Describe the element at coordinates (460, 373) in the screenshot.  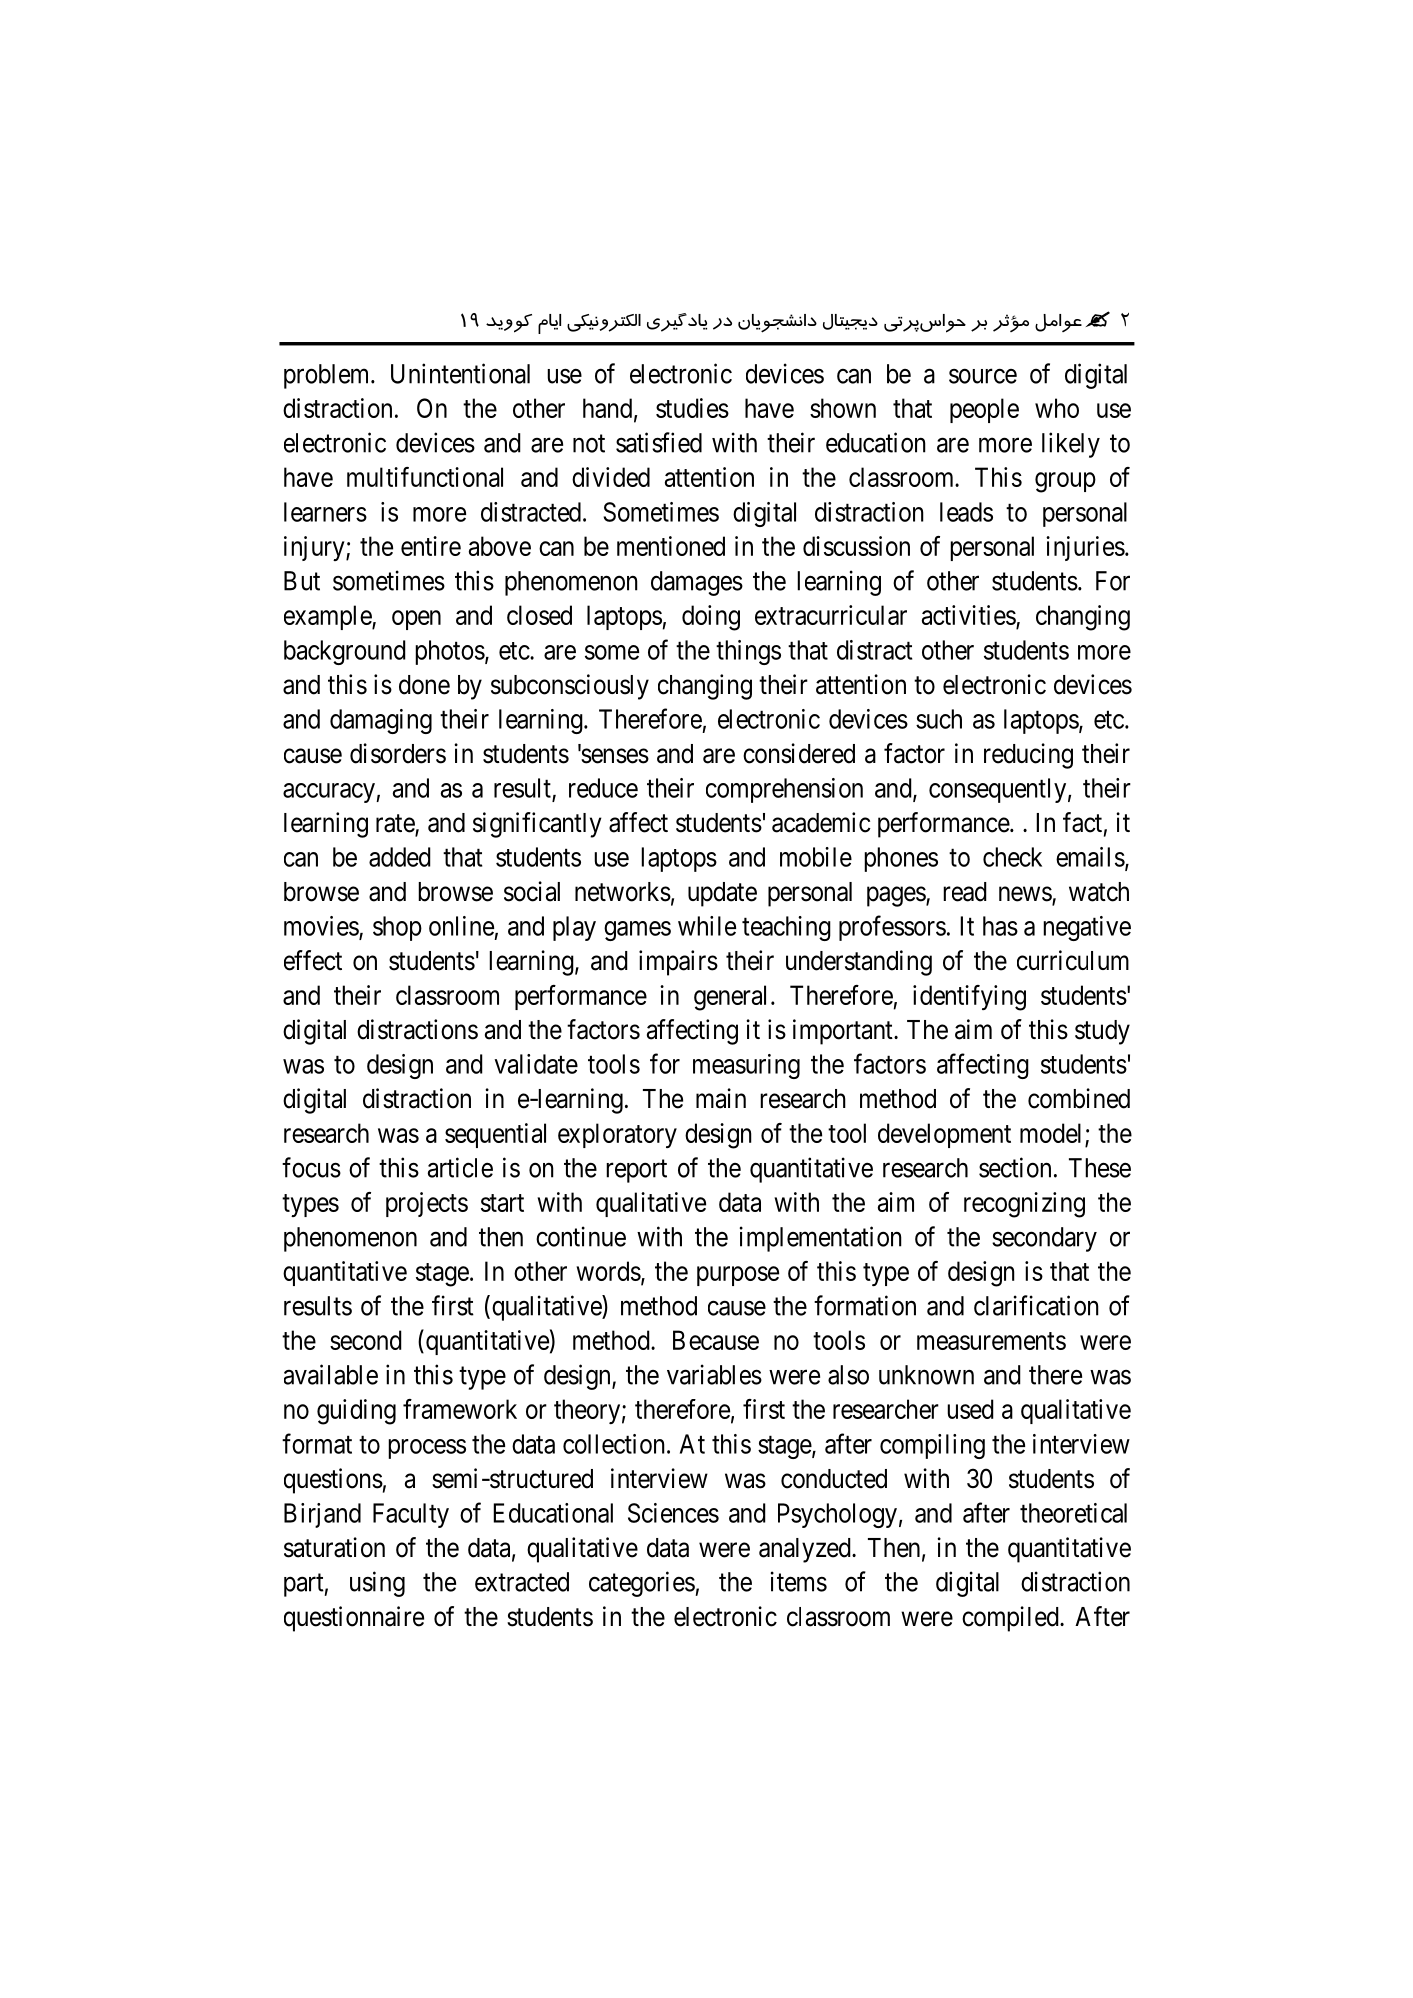
I see `Unintentional` at that location.
